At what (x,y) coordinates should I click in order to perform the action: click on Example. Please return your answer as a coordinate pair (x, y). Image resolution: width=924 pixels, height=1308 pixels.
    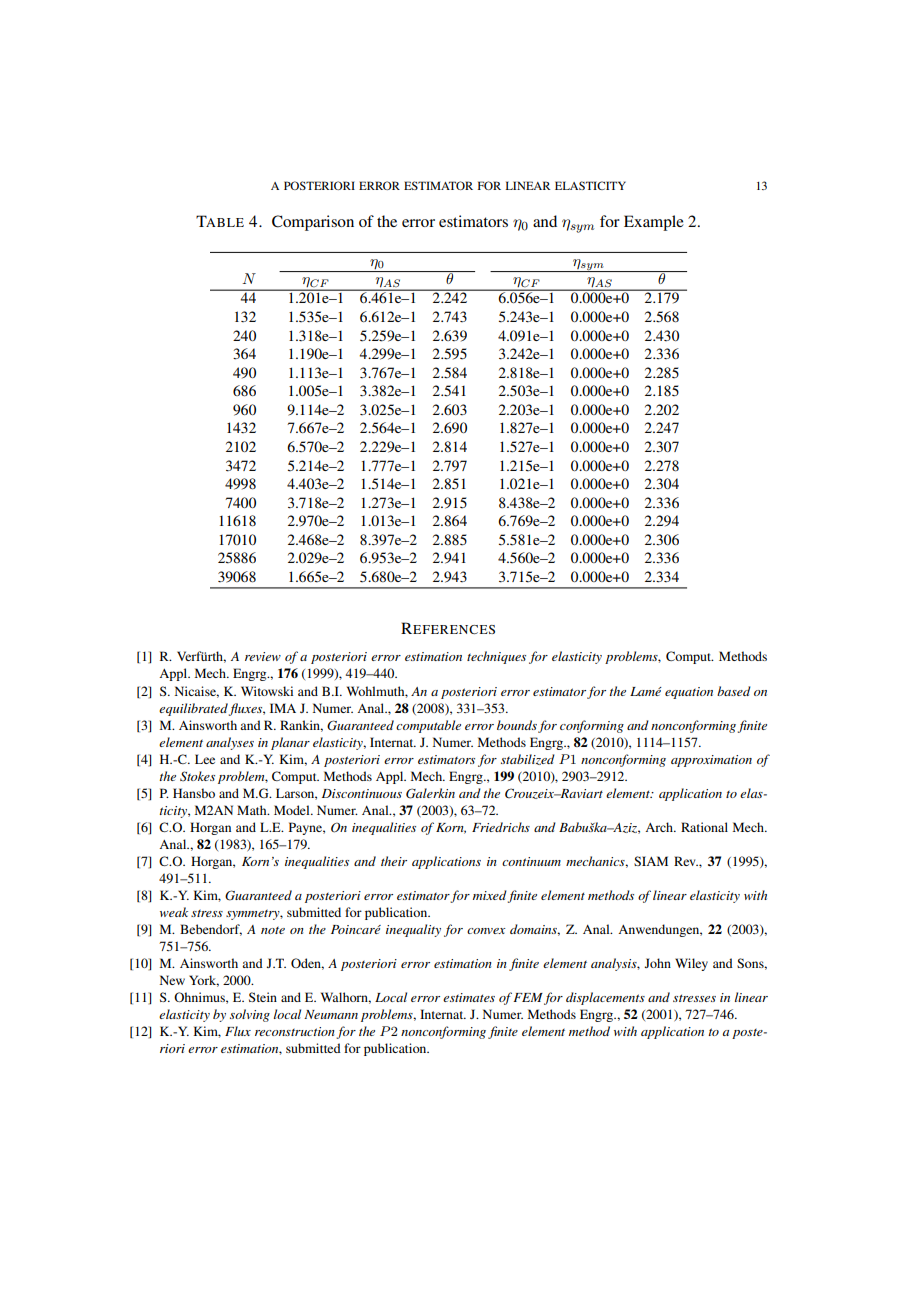
    Looking at the image, I should click on (654, 223).
